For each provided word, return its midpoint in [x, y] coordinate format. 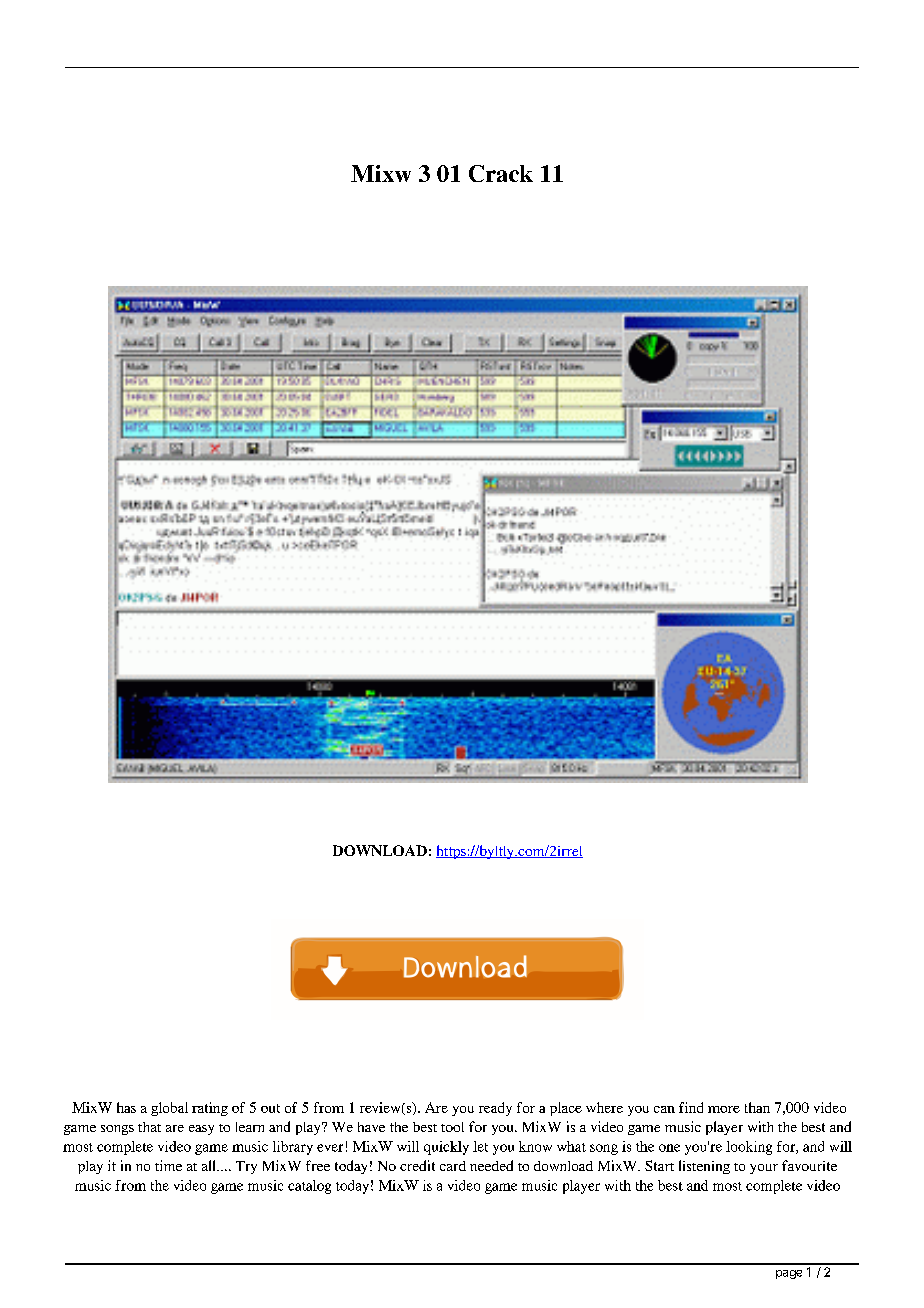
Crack [501, 173]
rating [210, 1109]
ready [495, 1109]
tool [452, 1127]
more [724, 1109]
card [453, 1166]
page [789, 1274]
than [757, 1107]
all [210, 1165]
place [566, 1109]
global [169, 1109]
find [691, 1107]
